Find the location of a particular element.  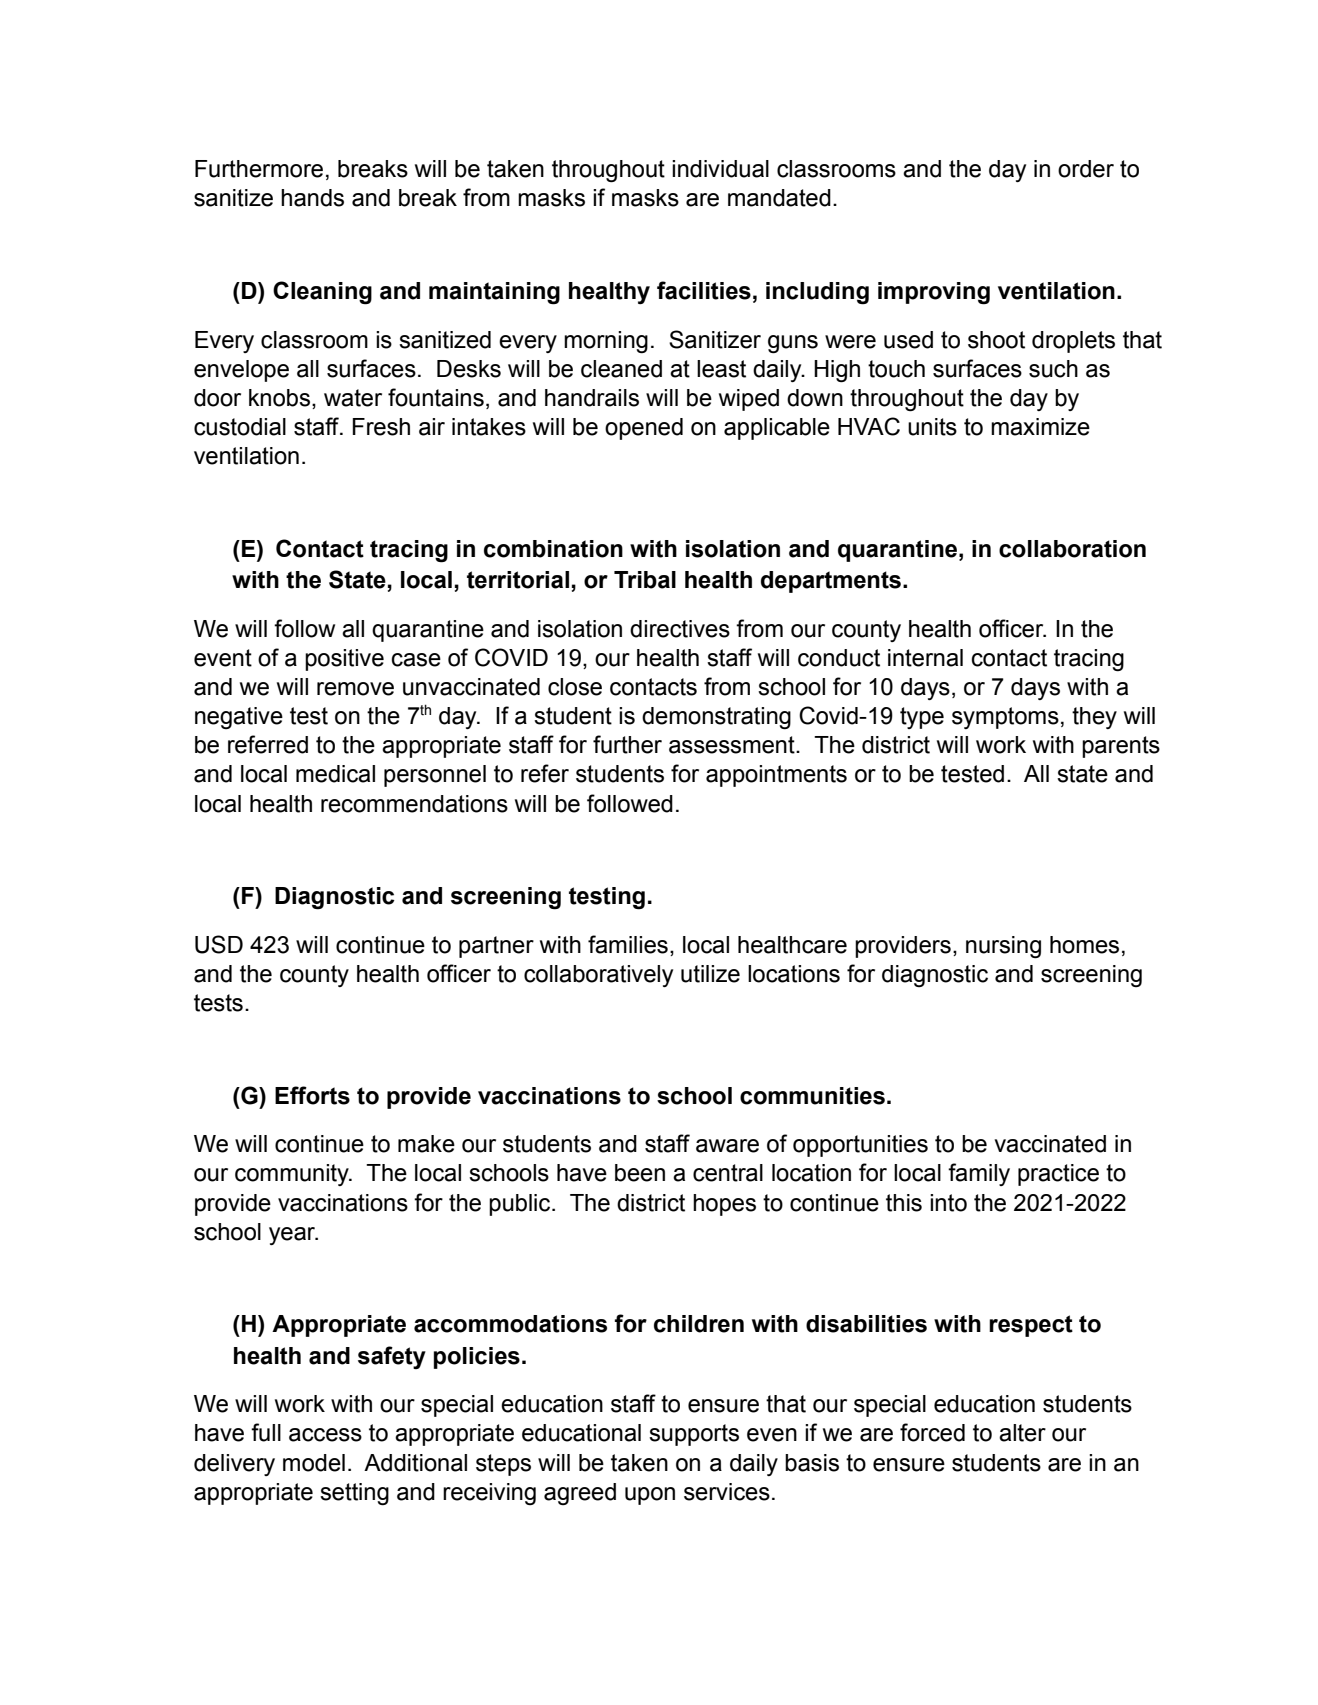

order is located at coordinates (1086, 169).
